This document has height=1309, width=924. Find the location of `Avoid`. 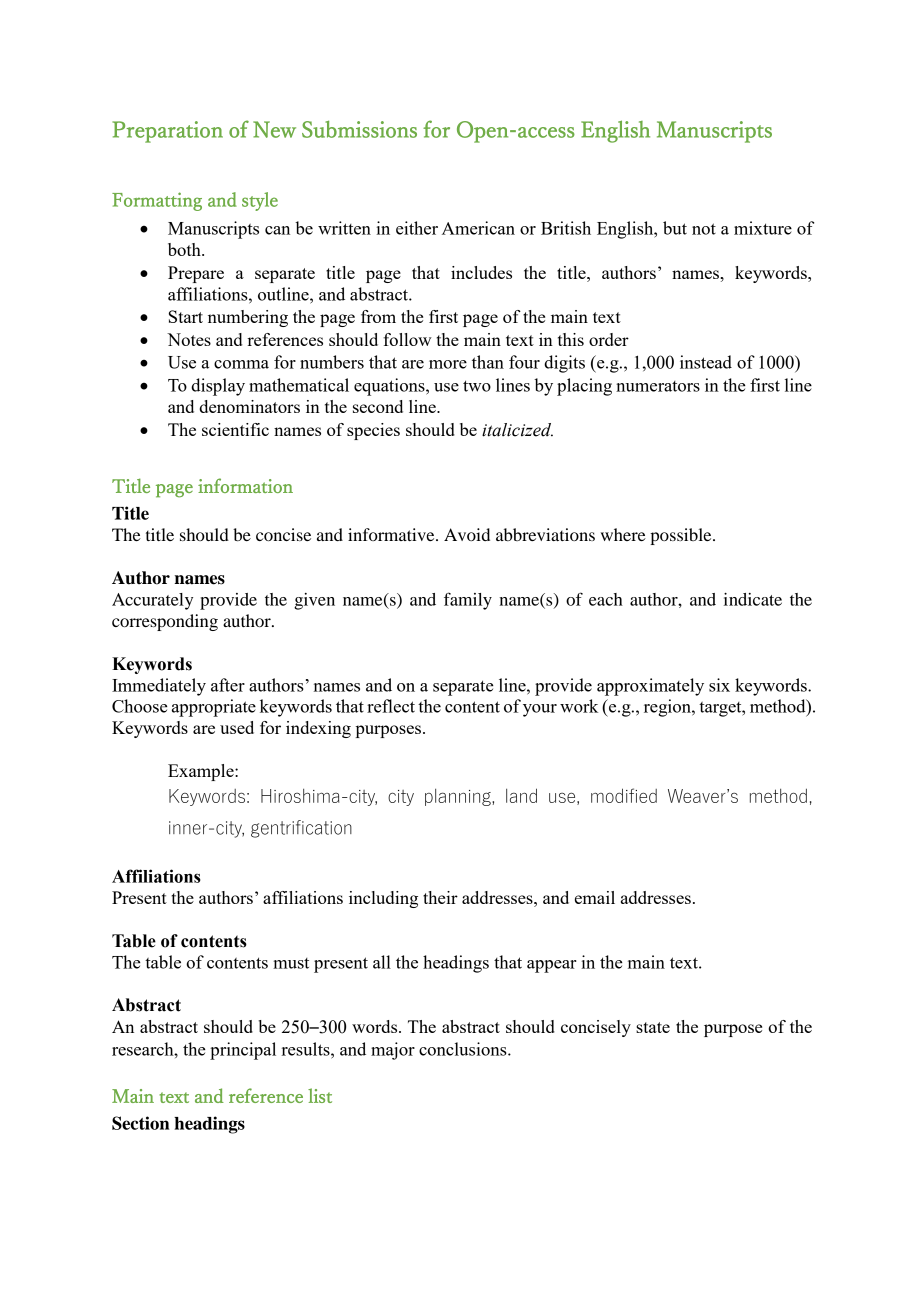

Avoid is located at coordinates (467, 534).
